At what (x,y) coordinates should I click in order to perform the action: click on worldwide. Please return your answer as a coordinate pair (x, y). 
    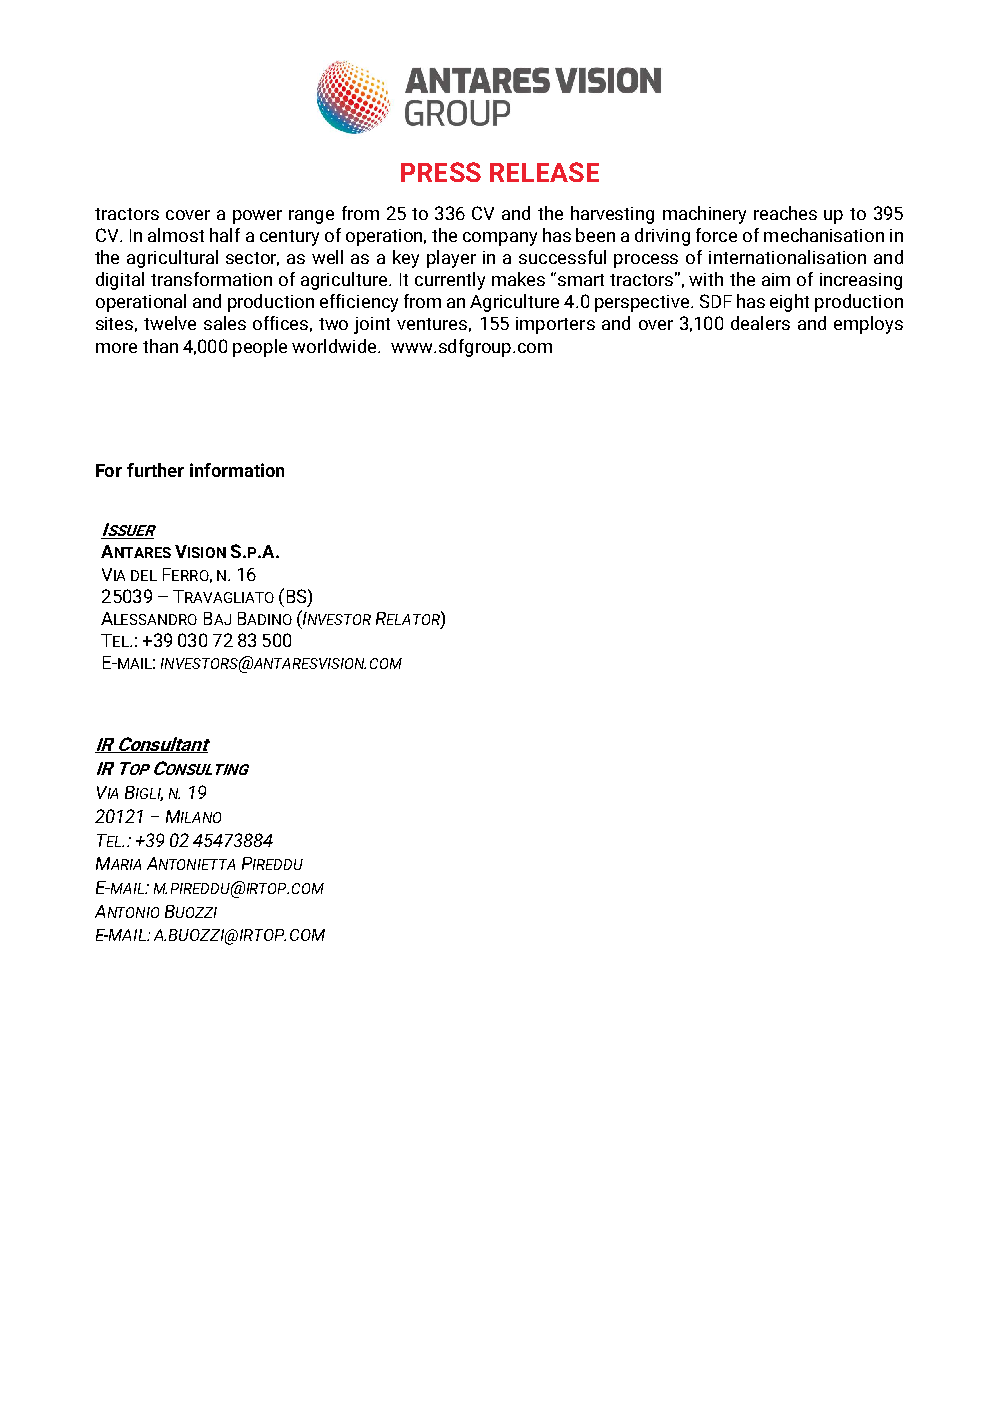
    Looking at the image, I should click on (335, 346).
